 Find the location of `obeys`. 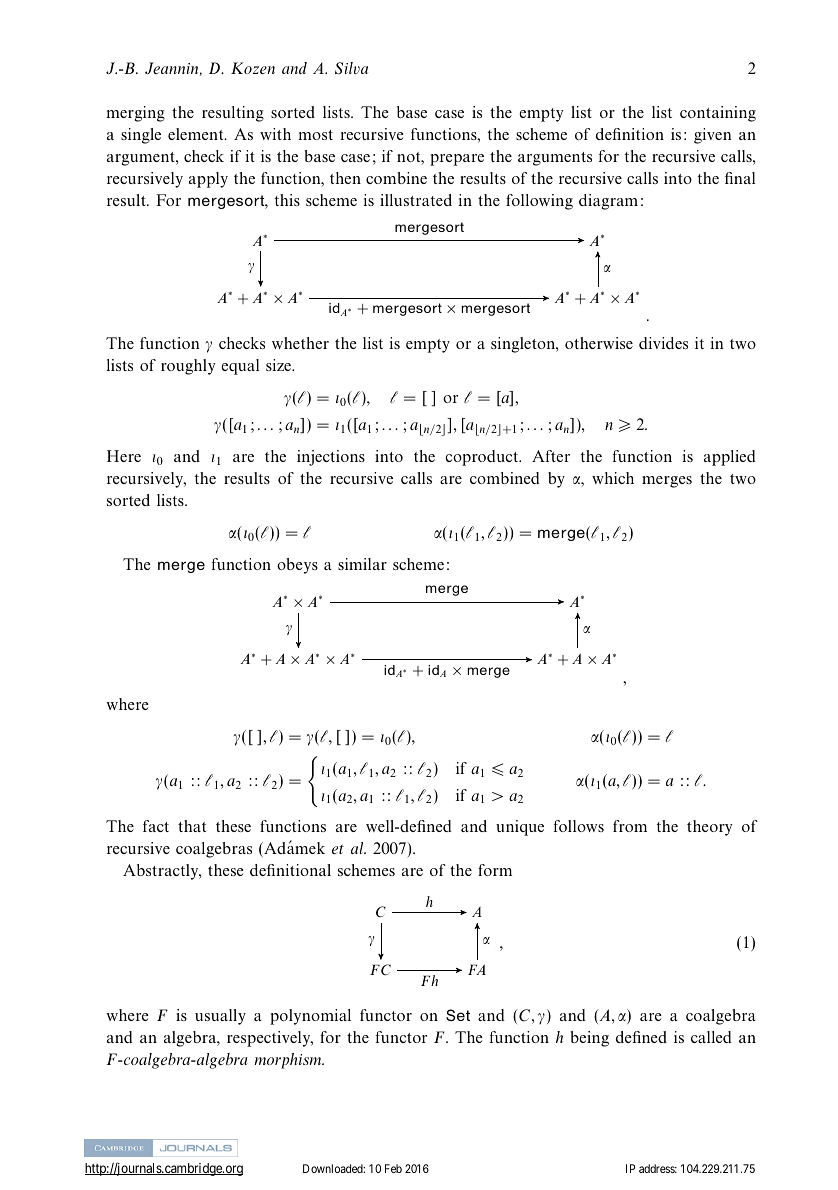

obeys is located at coordinates (297, 566).
